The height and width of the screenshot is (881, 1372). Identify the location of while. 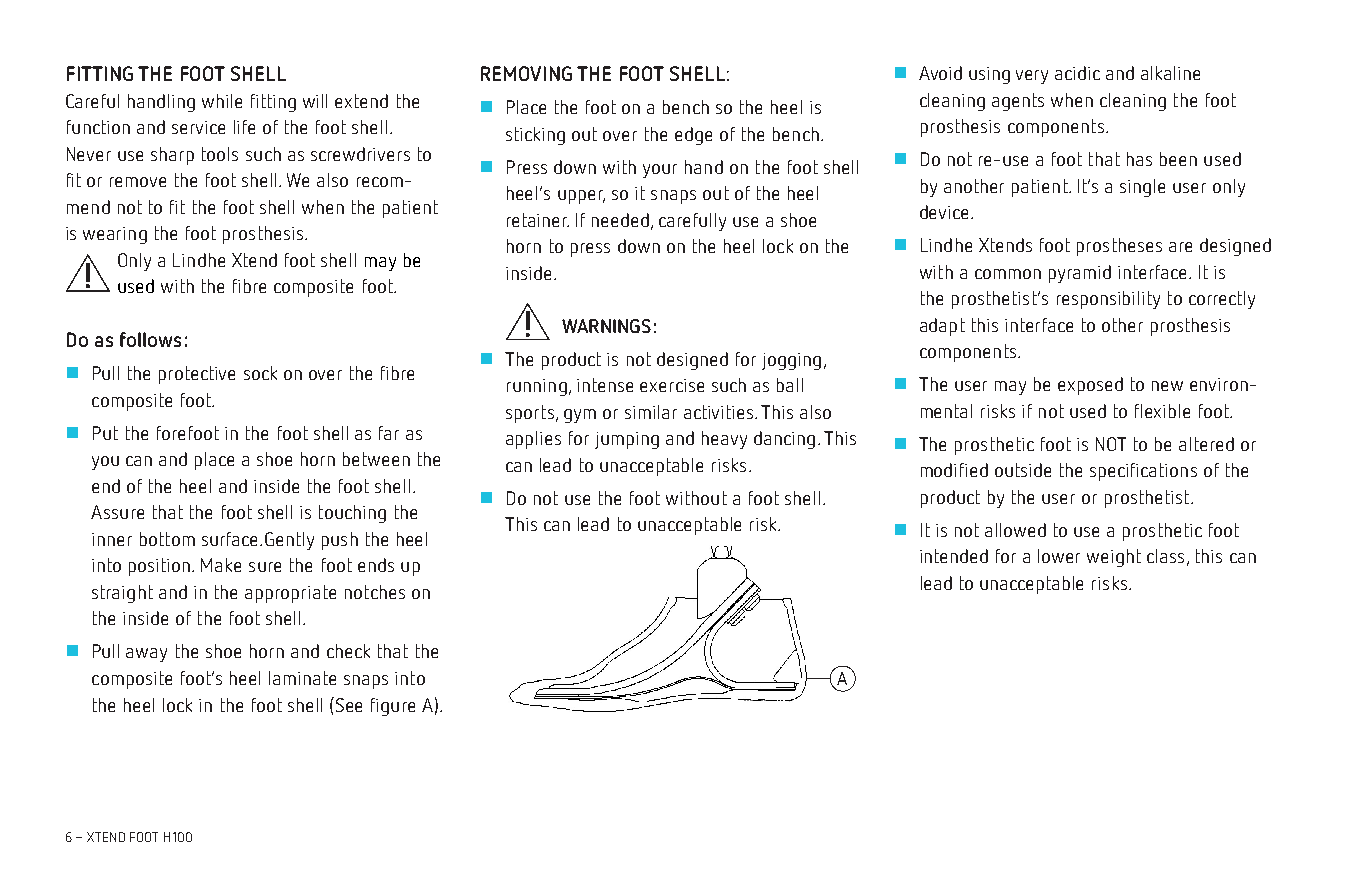
(222, 101).
